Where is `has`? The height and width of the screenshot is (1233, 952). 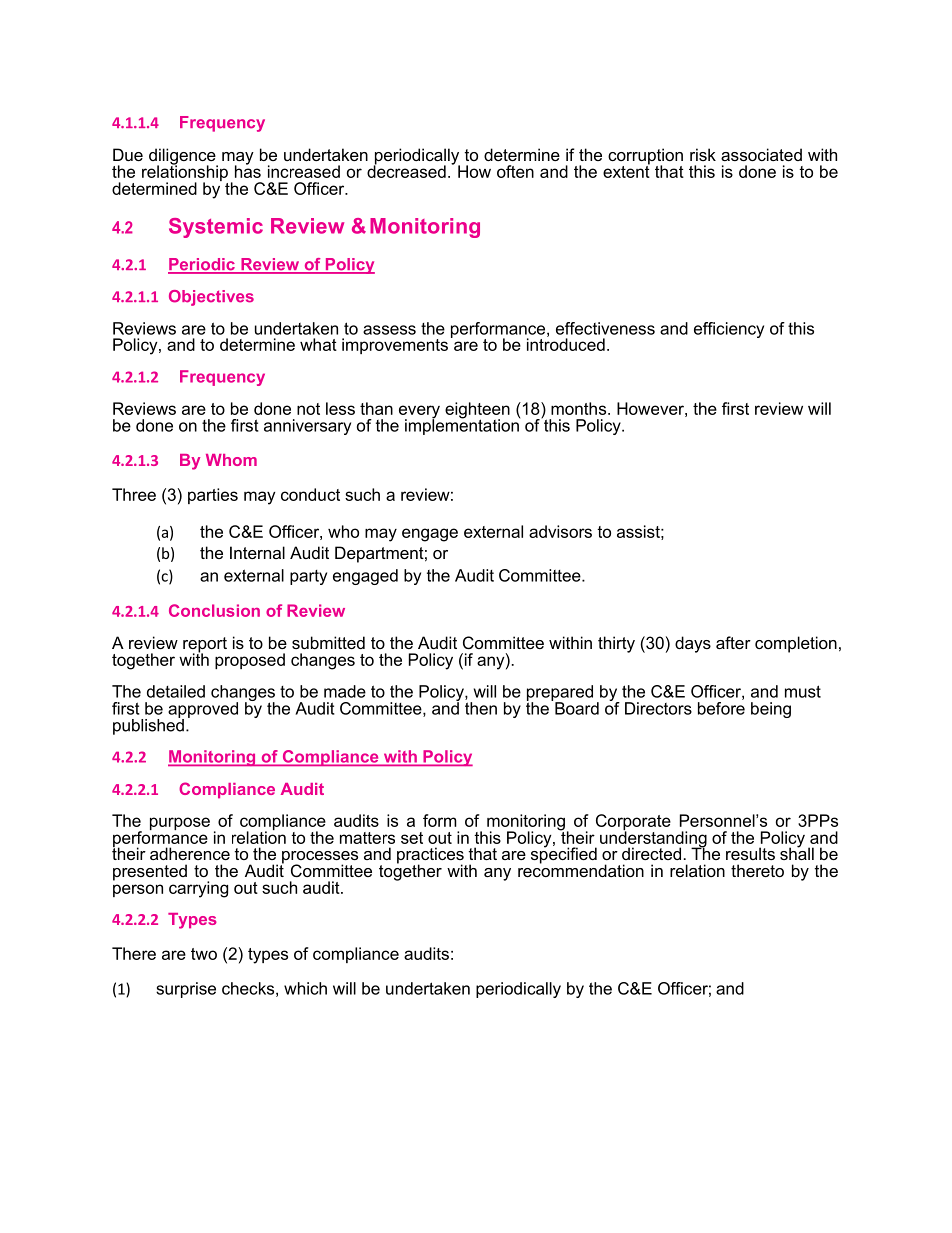 has is located at coordinates (248, 170).
